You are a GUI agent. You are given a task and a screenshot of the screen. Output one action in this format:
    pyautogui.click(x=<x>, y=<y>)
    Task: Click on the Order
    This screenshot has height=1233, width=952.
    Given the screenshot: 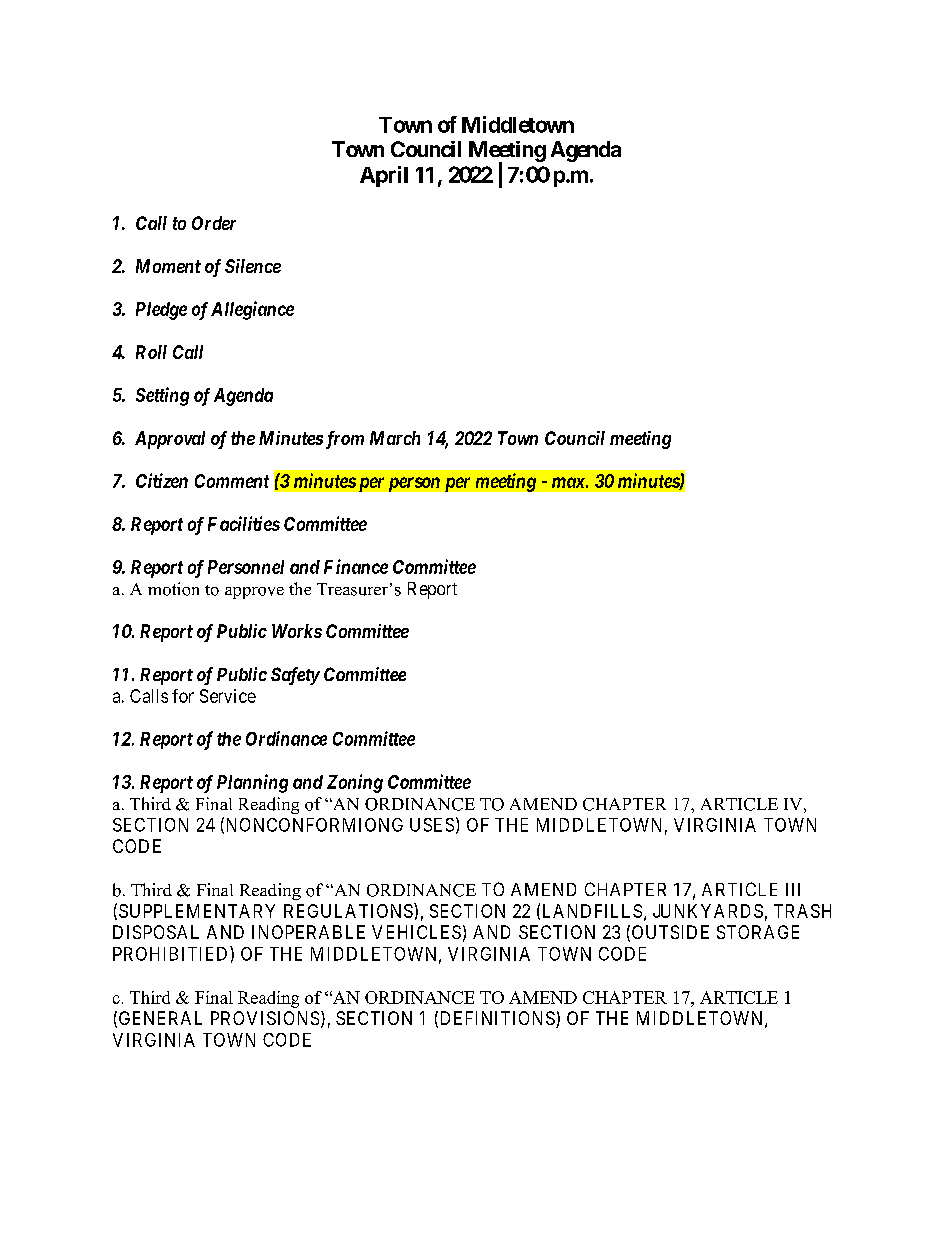 What is the action you would take?
    pyautogui.click(x=214, y=223)
